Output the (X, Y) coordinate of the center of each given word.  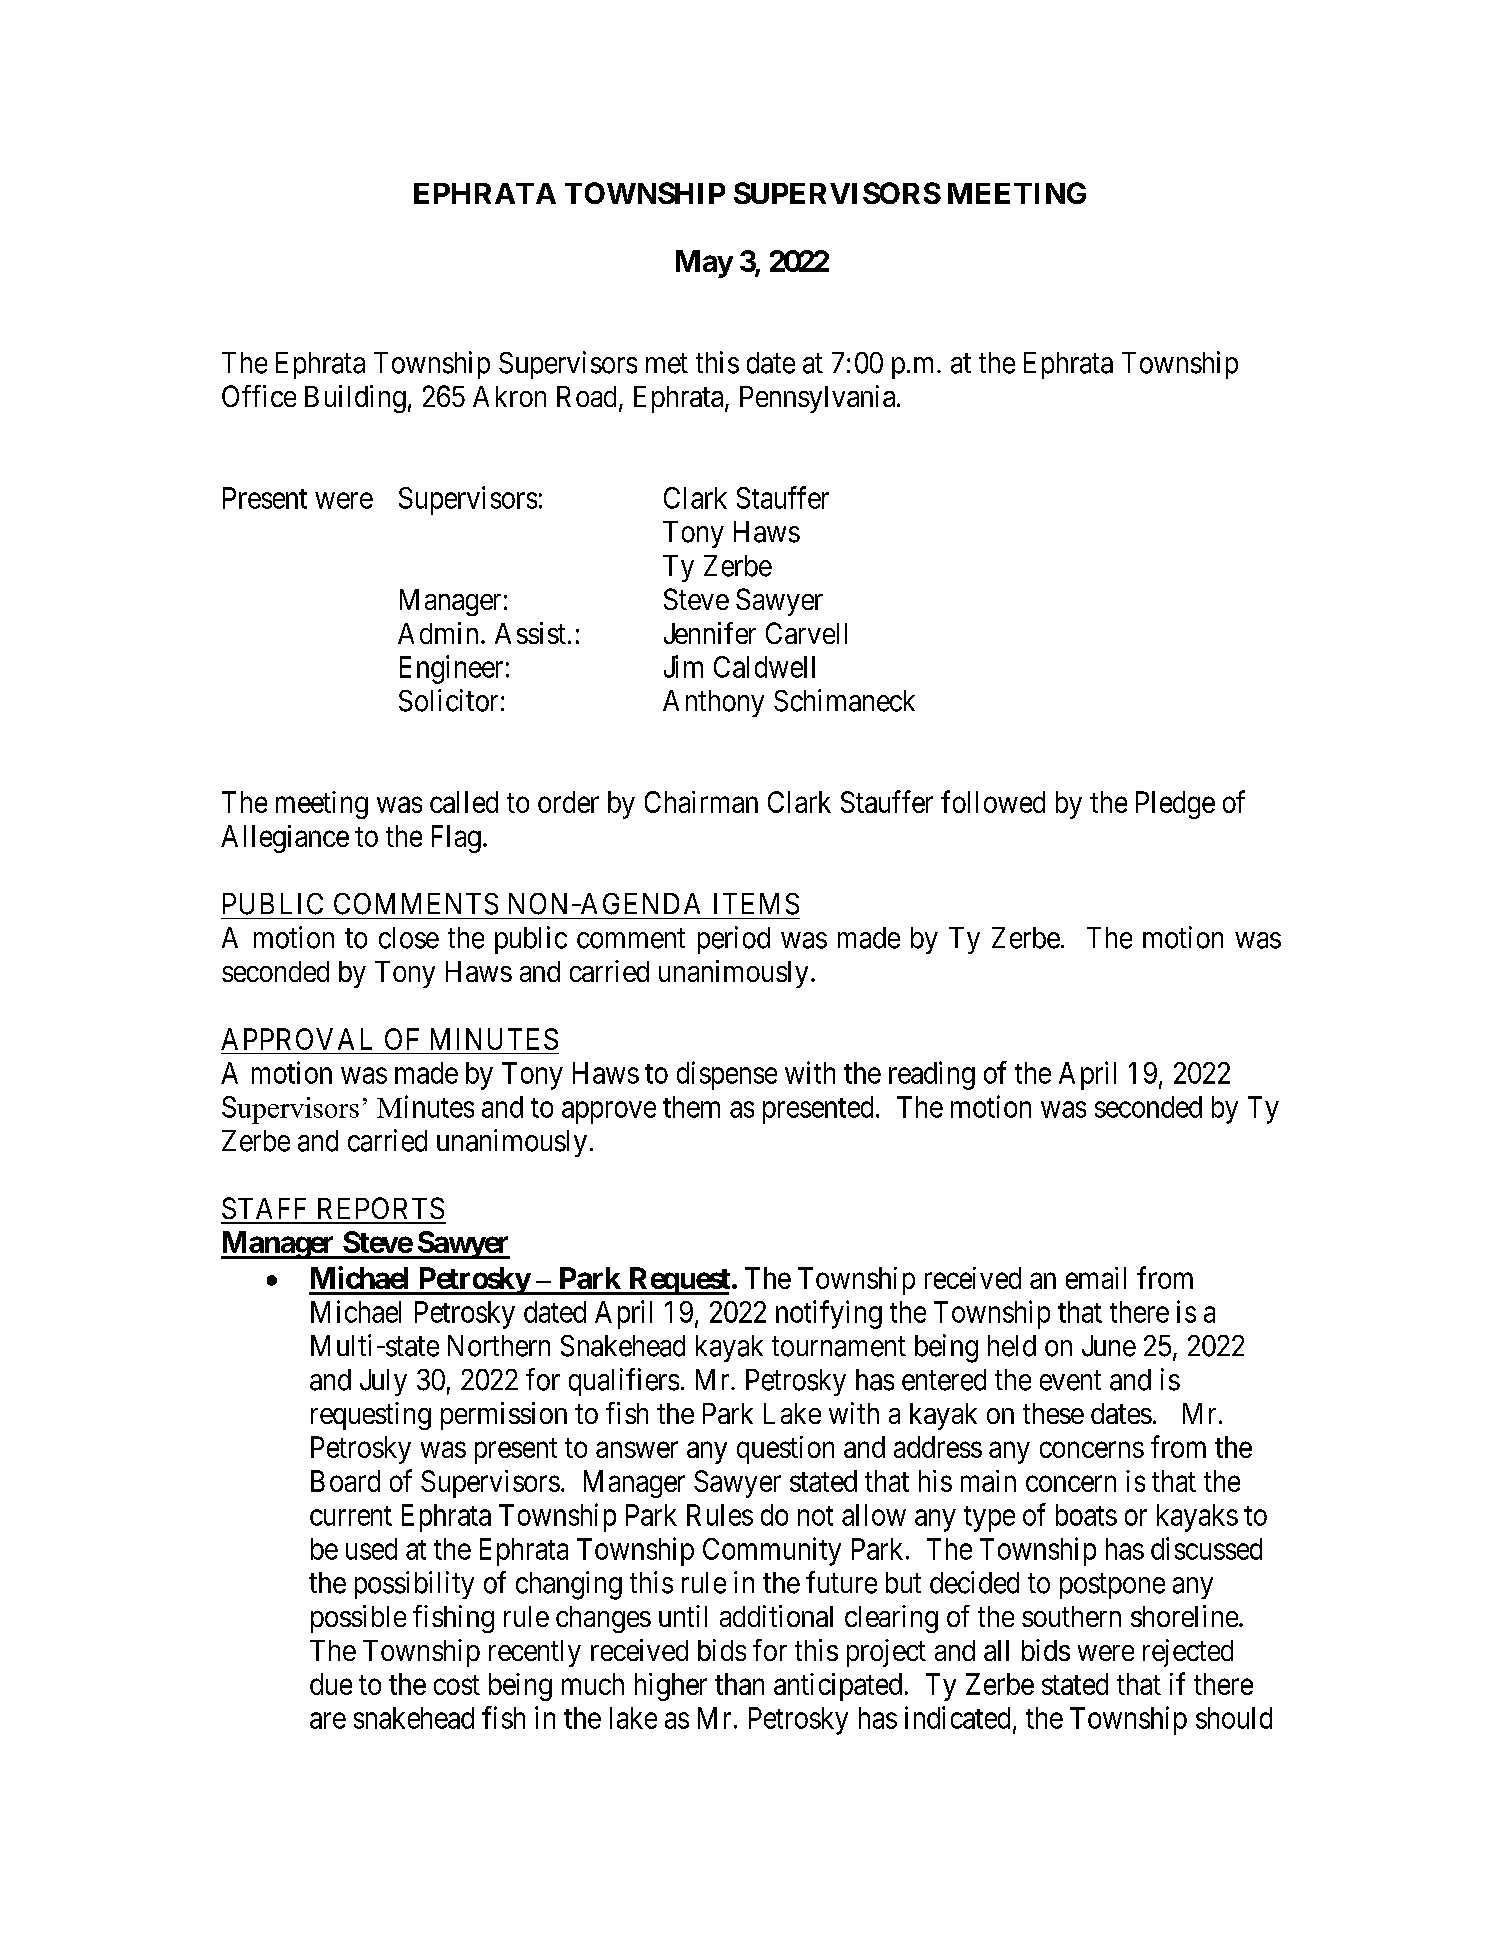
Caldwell (764, 667)
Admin (438, 633)
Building (355, 399)
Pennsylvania (819, 399)
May (704, 264)
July (383, 1382)
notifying (829, 1314)
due (331, 1684)
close (409, 938)
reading (932, 1075)
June (1109, 1346)
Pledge (1175, 805)
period (734, 940)
